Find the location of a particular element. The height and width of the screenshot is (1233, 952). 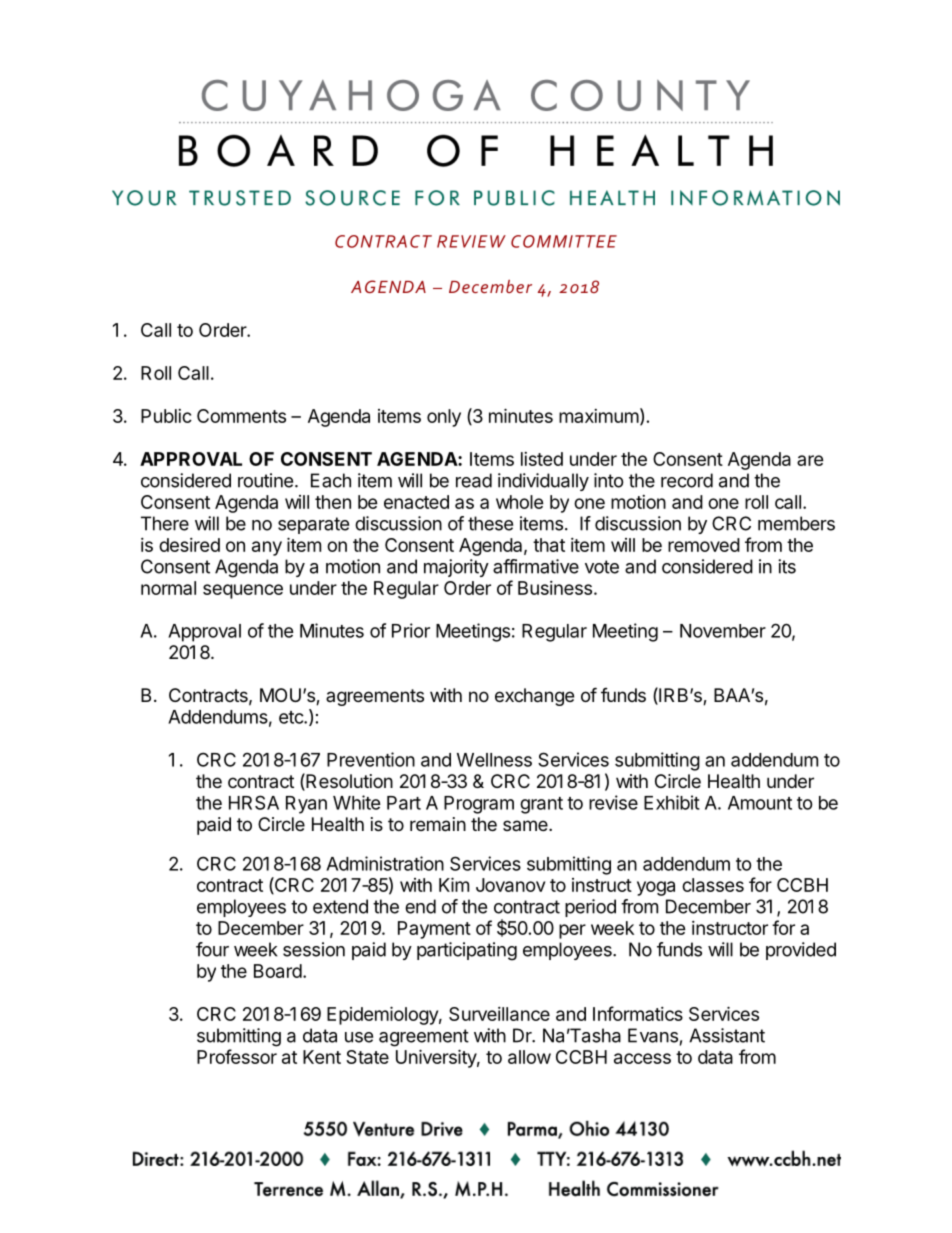

Amount is located at coordinates (760, 803).
